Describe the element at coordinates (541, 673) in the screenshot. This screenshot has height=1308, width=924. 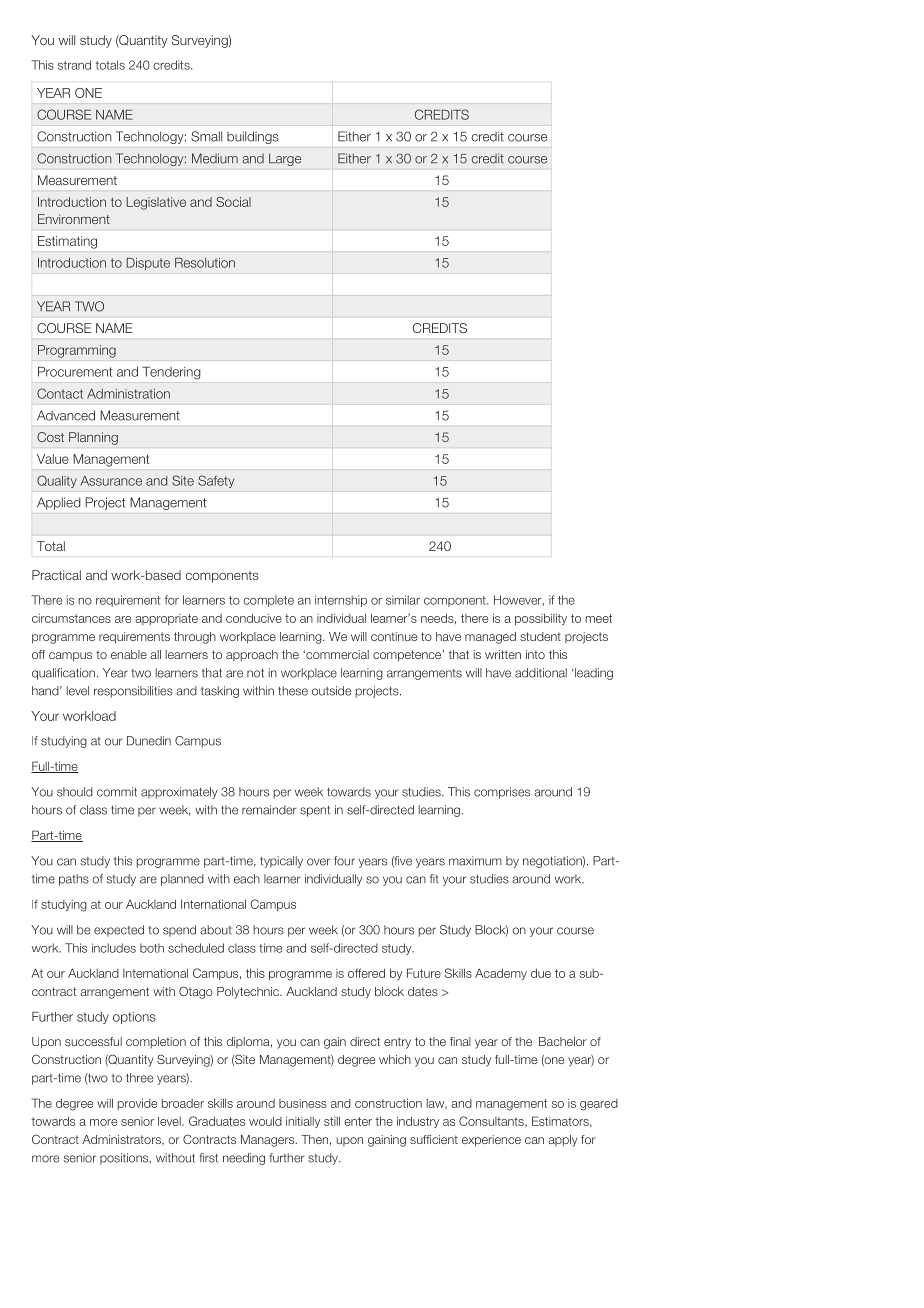
I see `additional` at that location.
